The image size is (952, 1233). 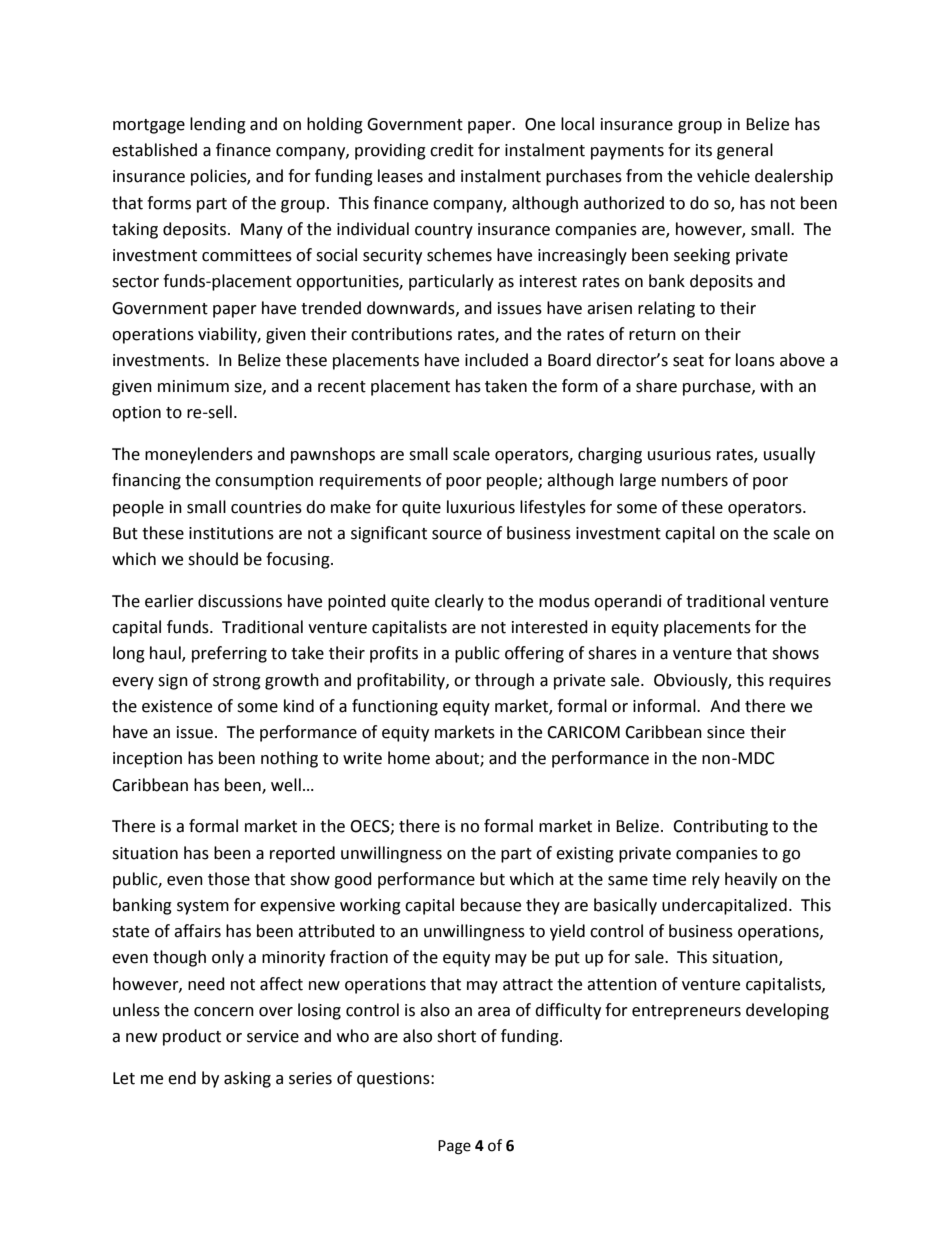 I want to click on lending, so click(x=218, y=125).
